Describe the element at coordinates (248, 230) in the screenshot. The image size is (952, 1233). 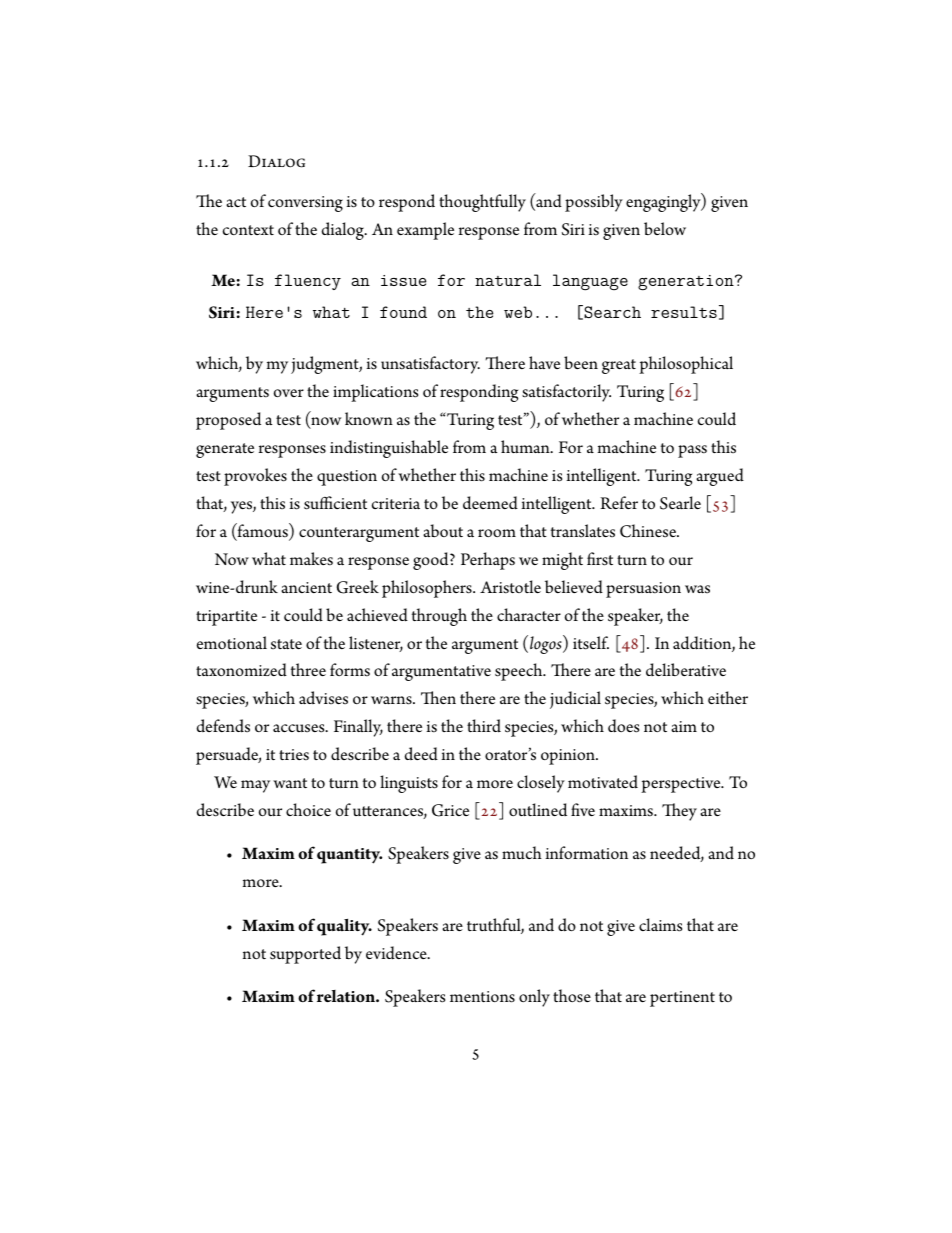
I see `context` at that location.
